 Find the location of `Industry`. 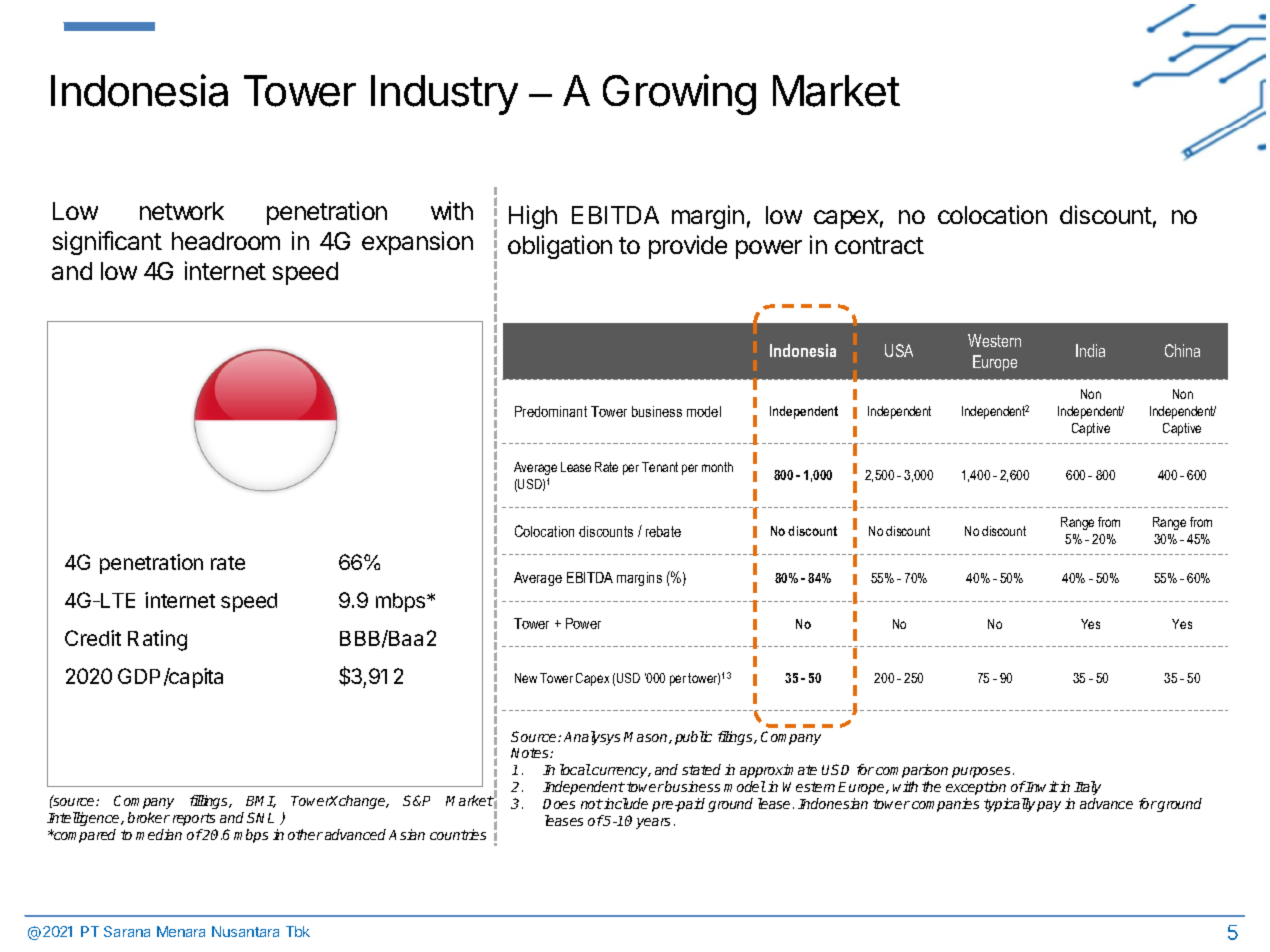

Industry is located at coordinates (444, 95).
